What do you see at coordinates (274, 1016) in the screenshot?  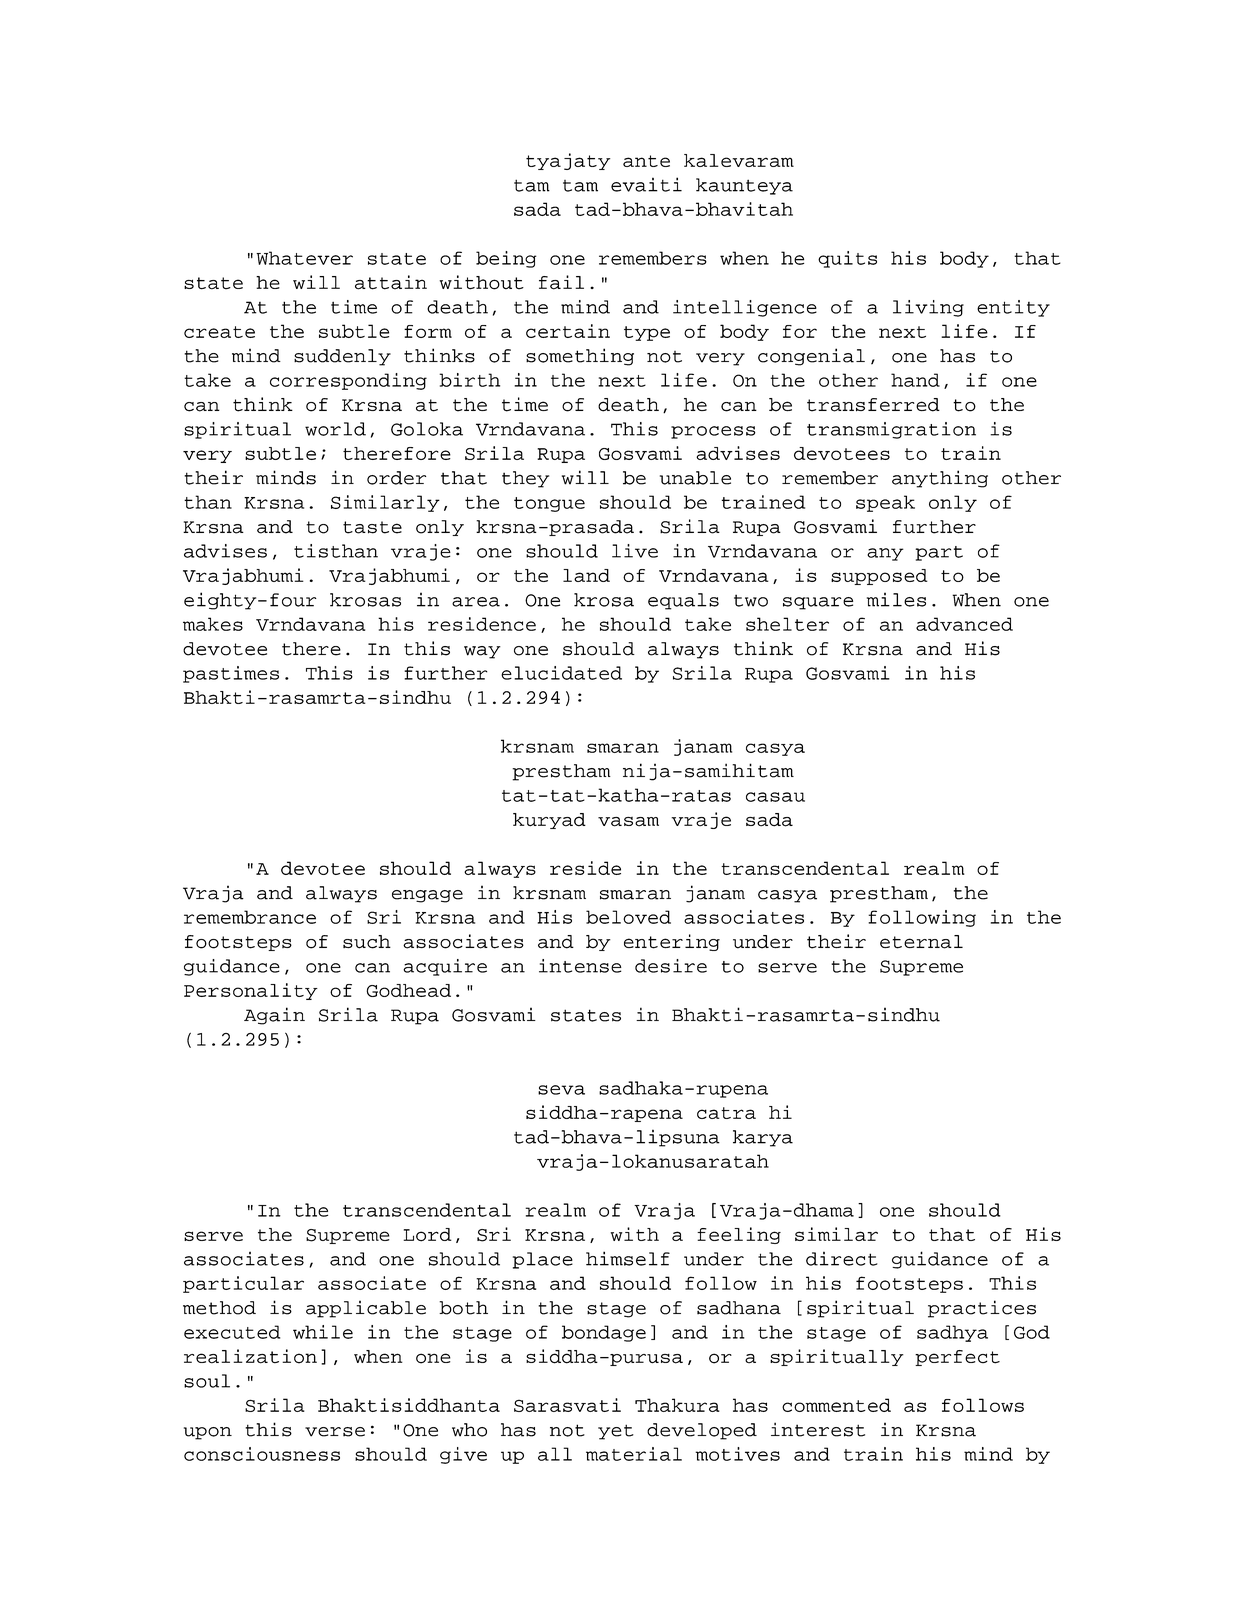 I see `Again` at bounding box center [274, 1016].
